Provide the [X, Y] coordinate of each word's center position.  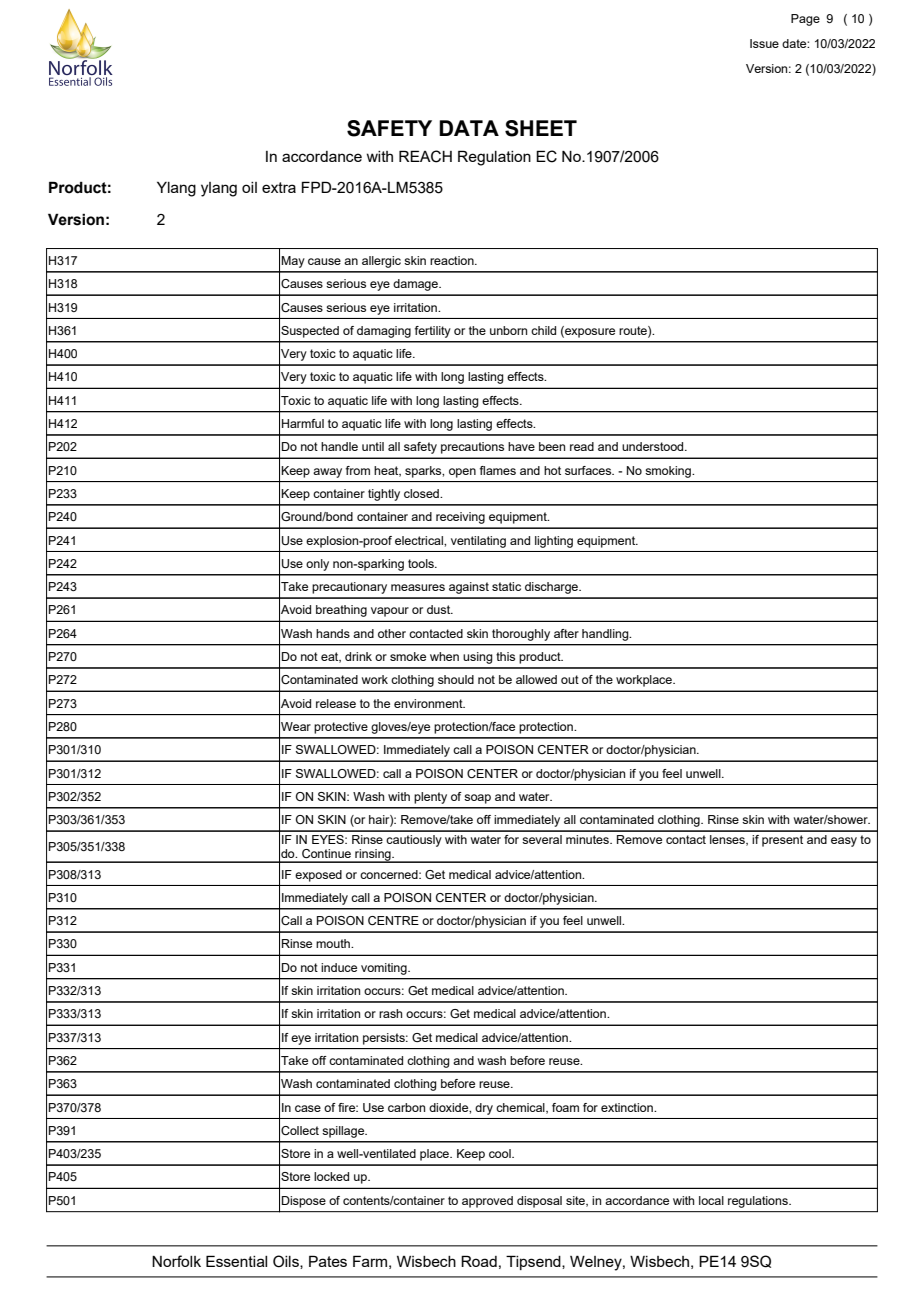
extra [279, 187]
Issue [764, 43]
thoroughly [521, 635]
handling [606, 635]
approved [487, 1202]
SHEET [541, 128]
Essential [236, 1261]
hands [333, 633]
